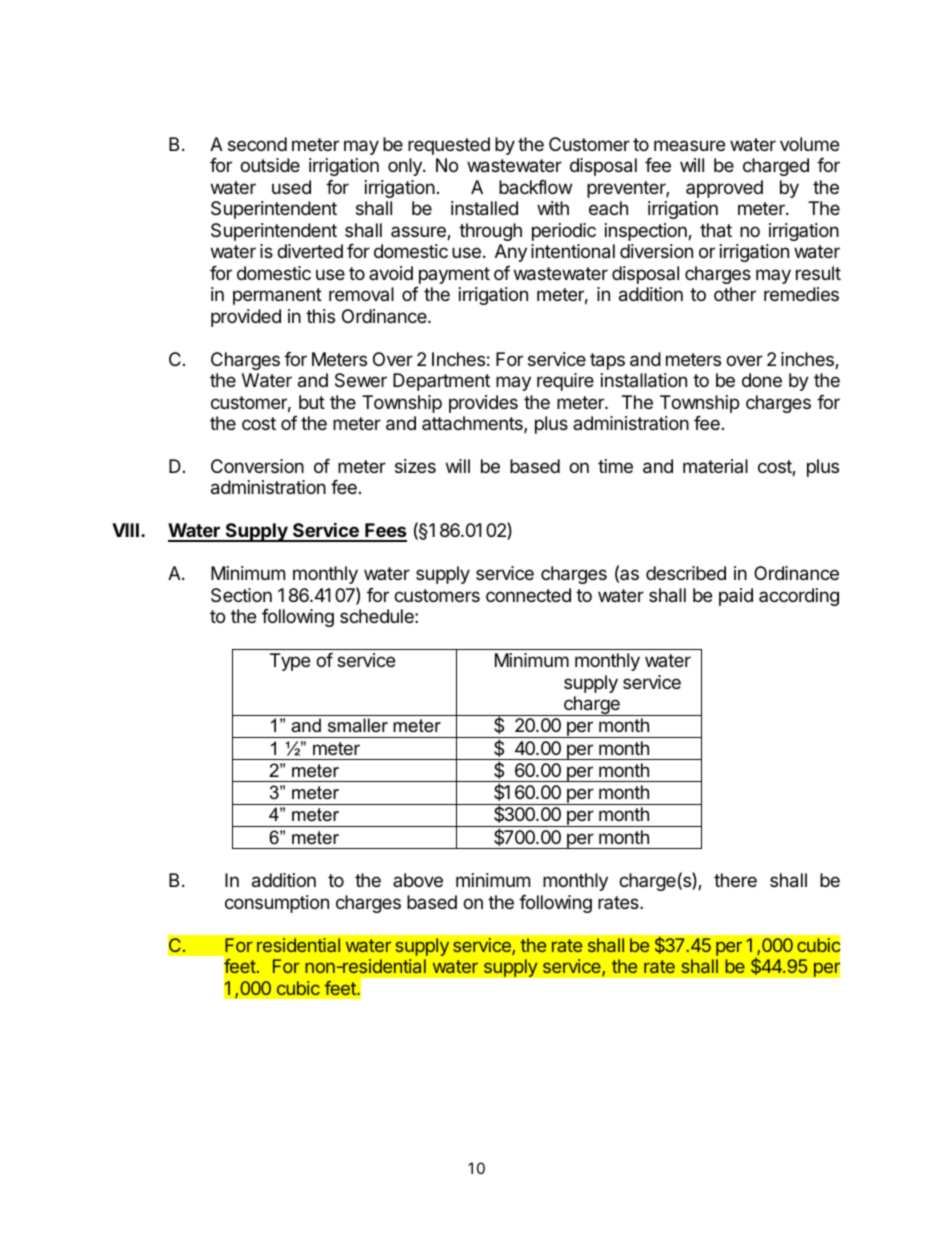  Describe the element at coordinates (312, 402) in the screenshot. I see `but` at that location.
